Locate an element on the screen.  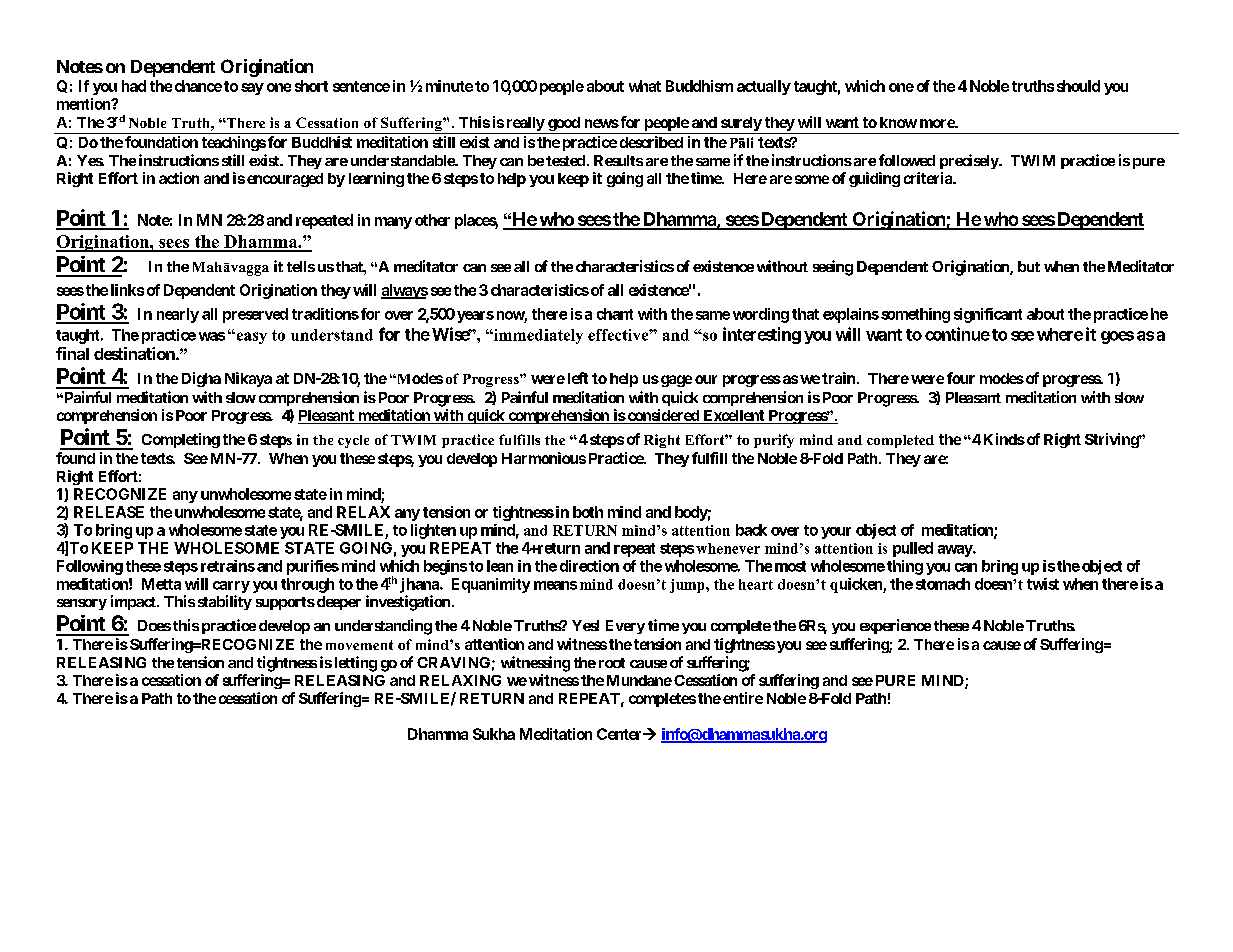
four is located at coordinates (961, 378).
